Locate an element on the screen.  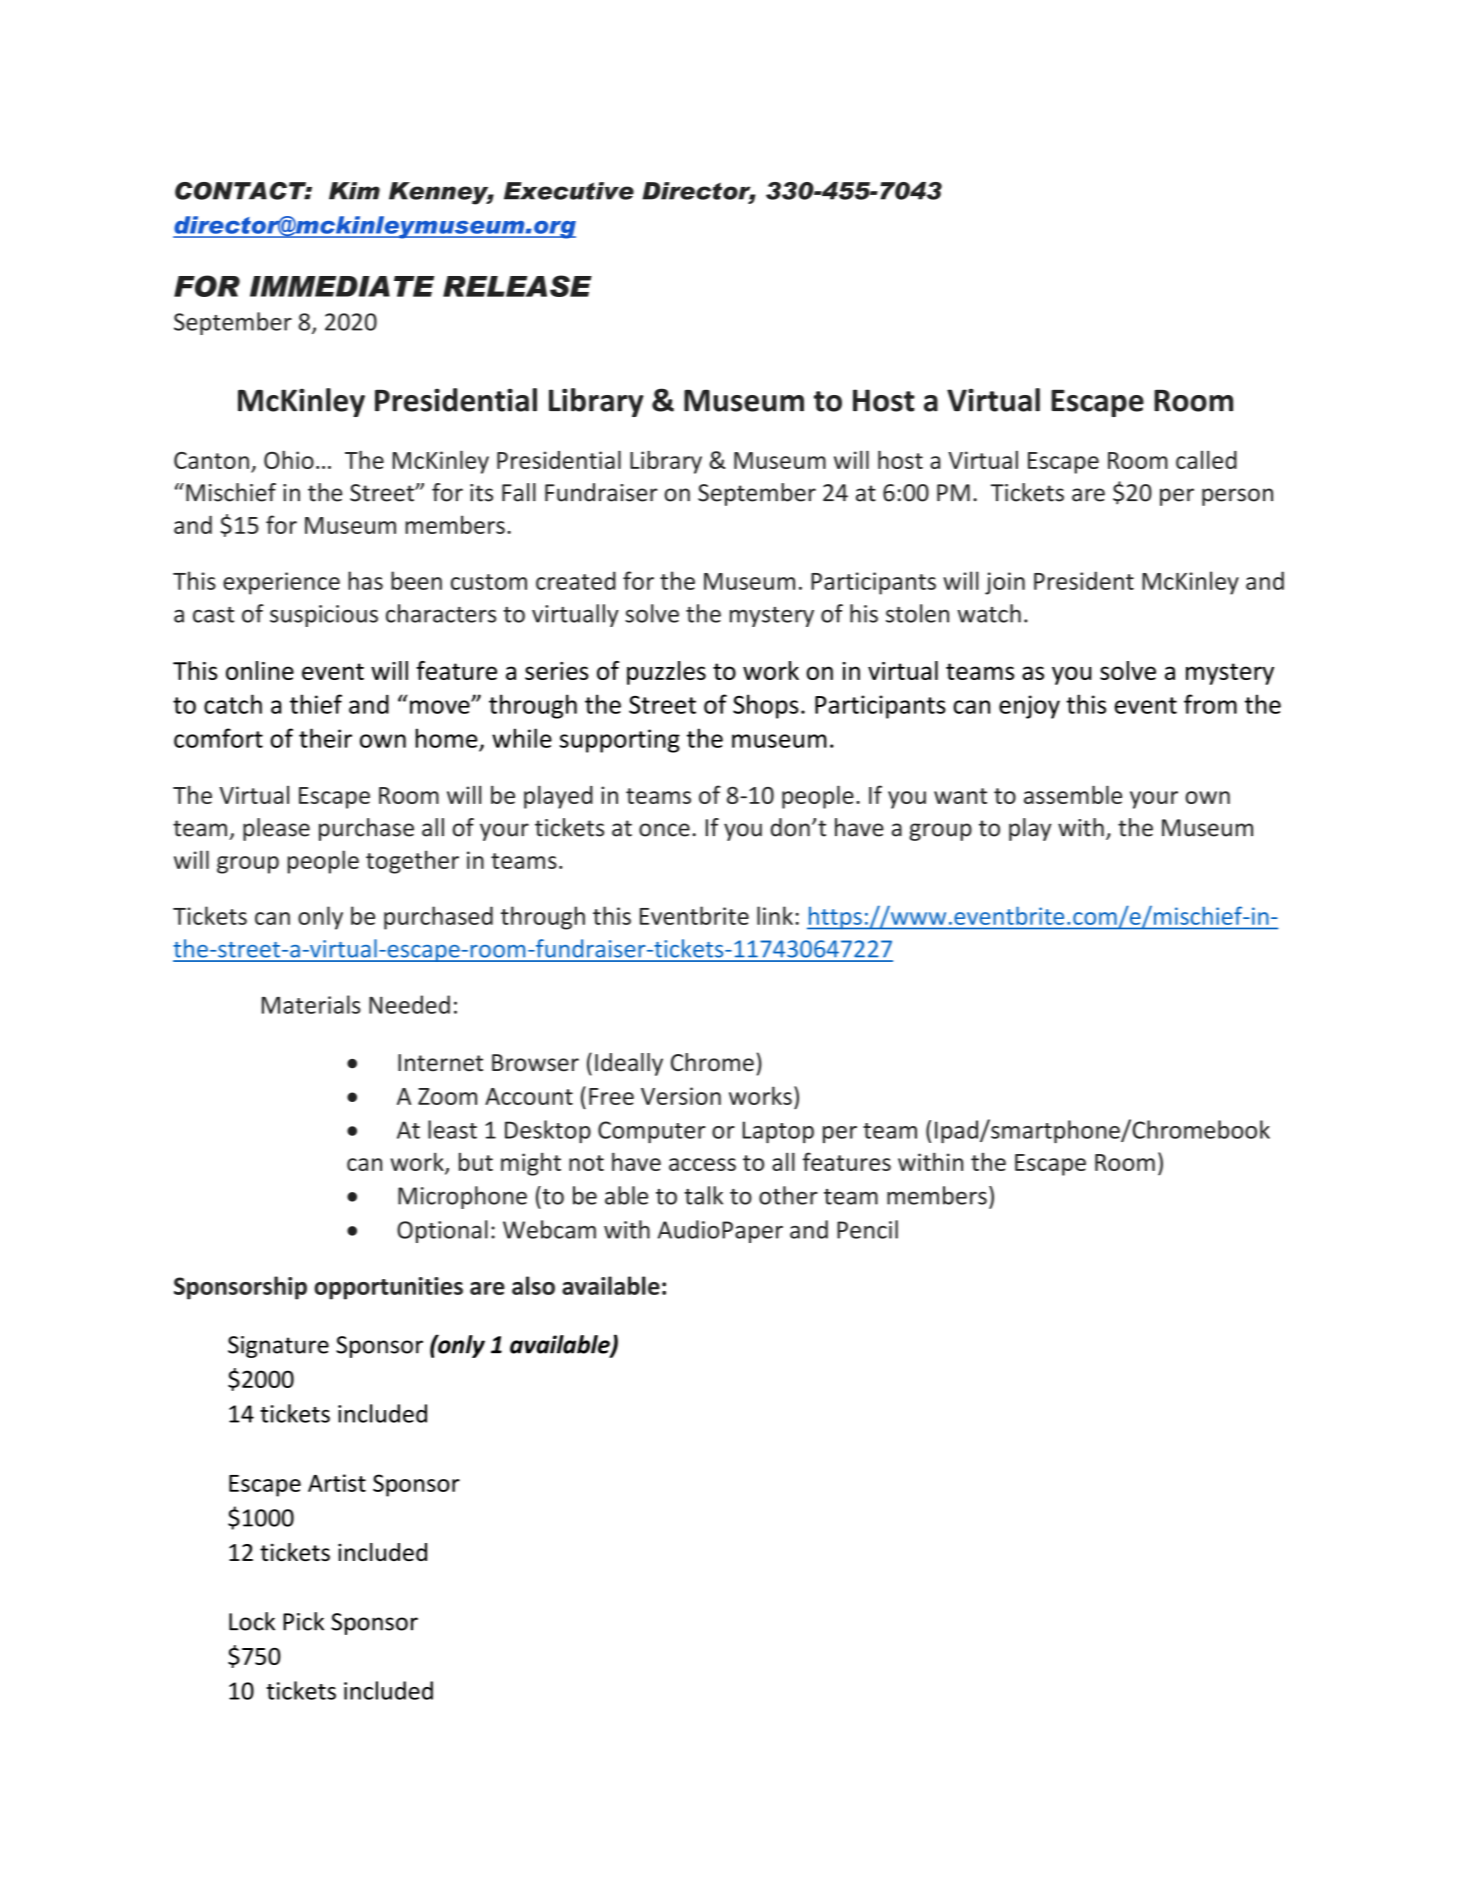
access is located at coordinates (702, 1164).
